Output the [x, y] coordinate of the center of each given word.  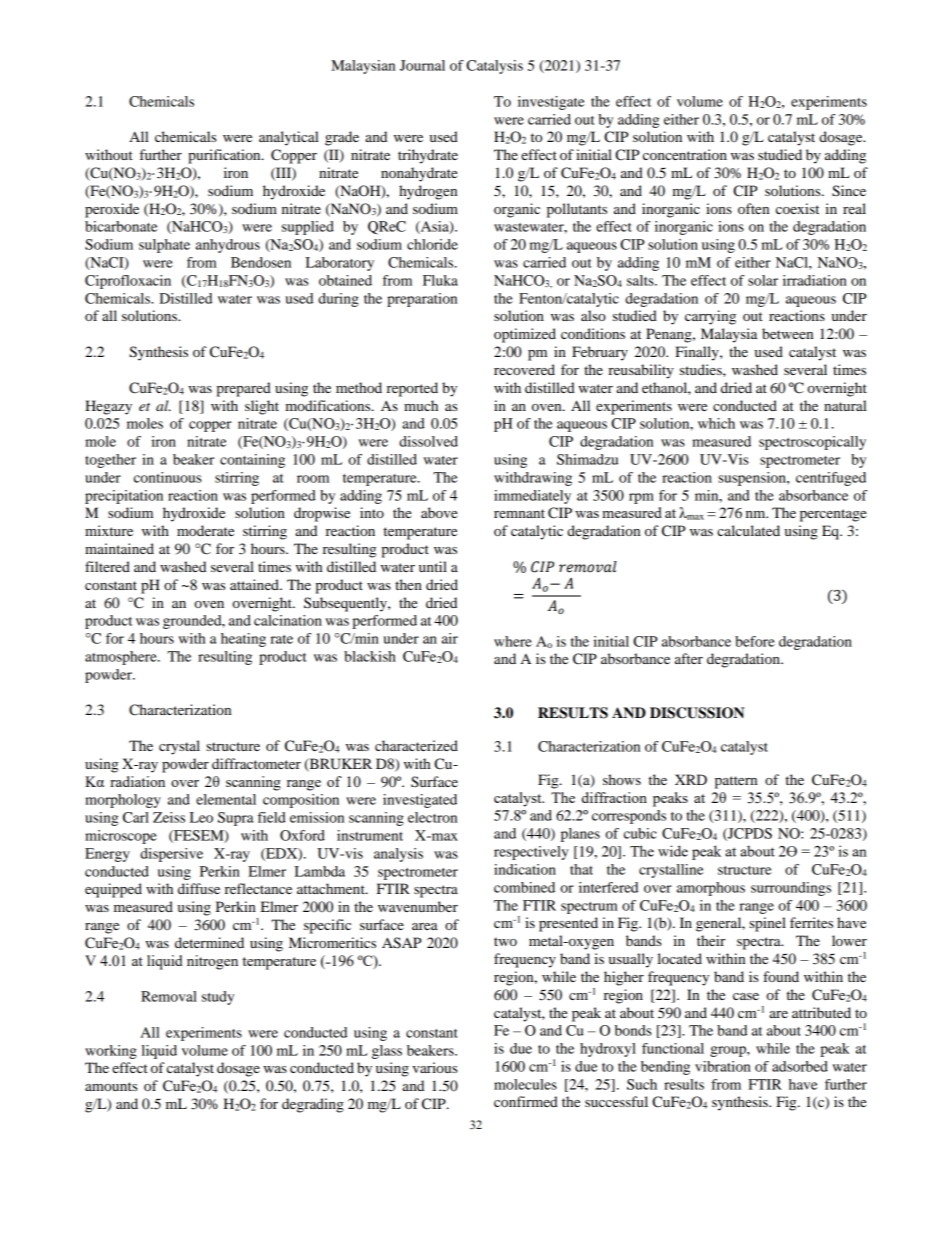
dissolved [428, 441]
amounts [111, 1086]
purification [225, 156]
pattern [736, 782]
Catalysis [494, 67]
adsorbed [800, 1066]
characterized [416, 745]
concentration [685, 154]
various [434, 1067]
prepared [243, 389]
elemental [226, 799]
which [716, 423]
